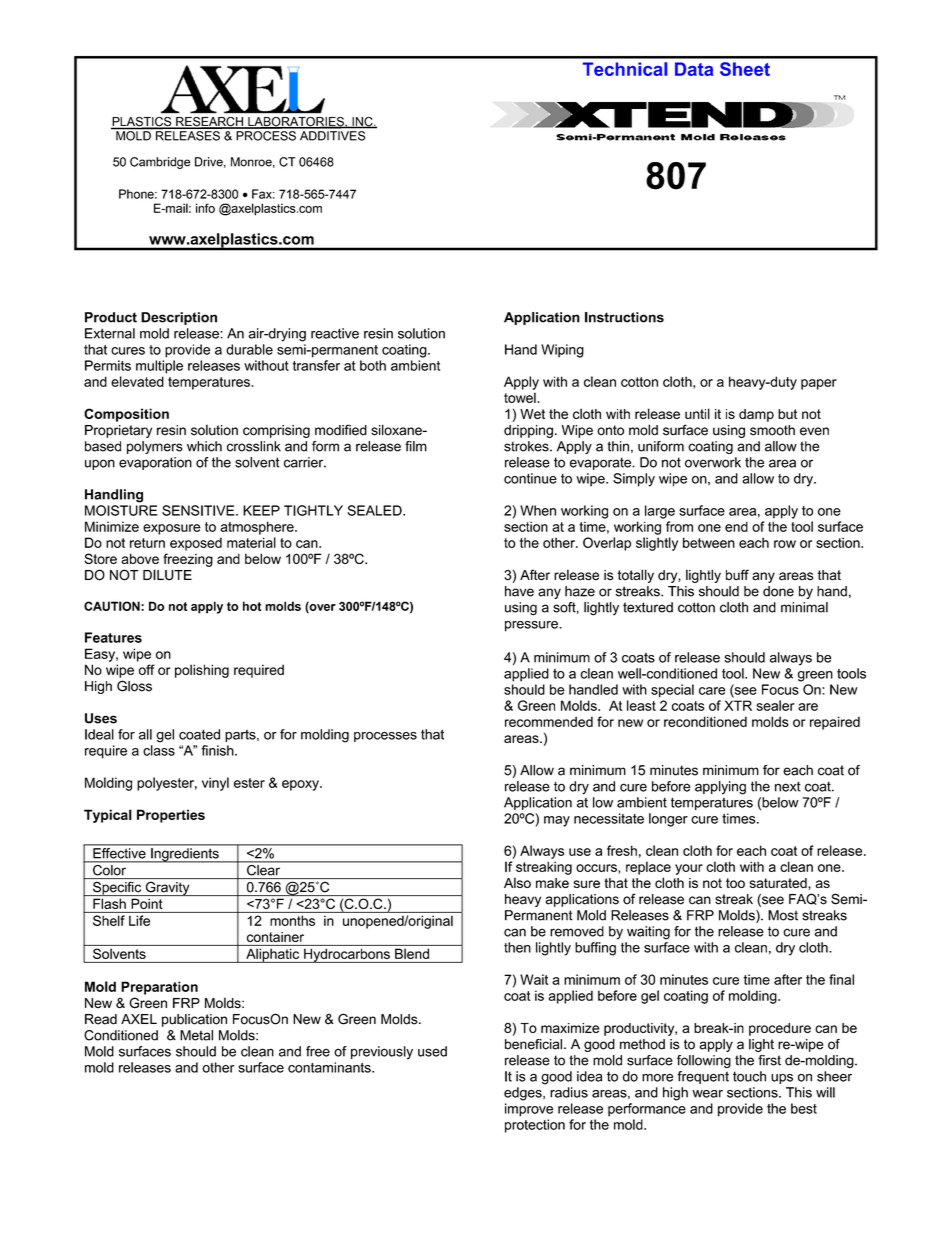  I want to click on Metal, so click(196, 1035).
